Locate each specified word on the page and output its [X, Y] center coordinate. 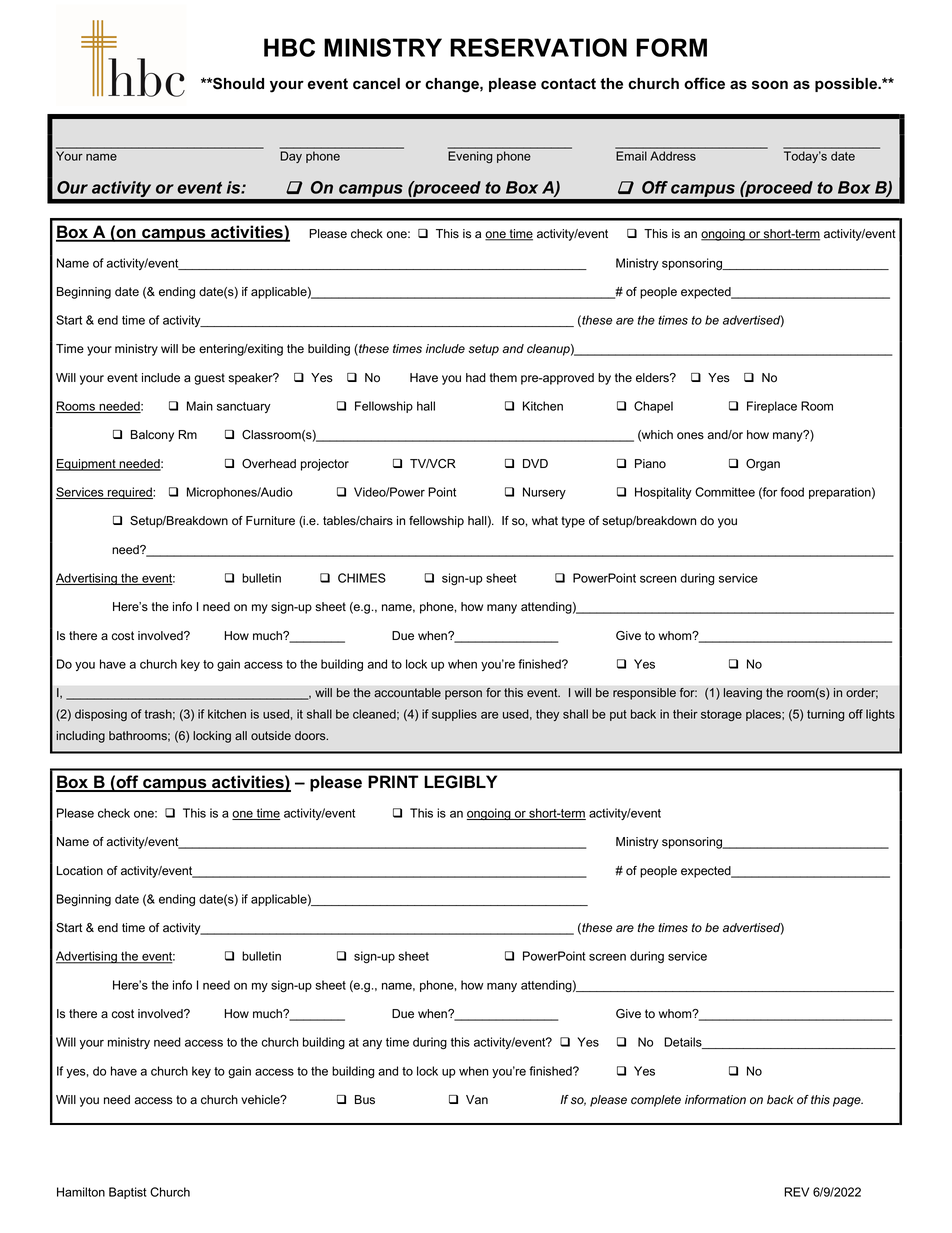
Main [200, 406]
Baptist [128, 1193]
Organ [763, 465]
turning [825, 715]
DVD [535, 463]
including [80, 737]
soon [770, 85]
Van [477, 1100]
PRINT [393, 781]
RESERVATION [538, 47]
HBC [289, 47]
